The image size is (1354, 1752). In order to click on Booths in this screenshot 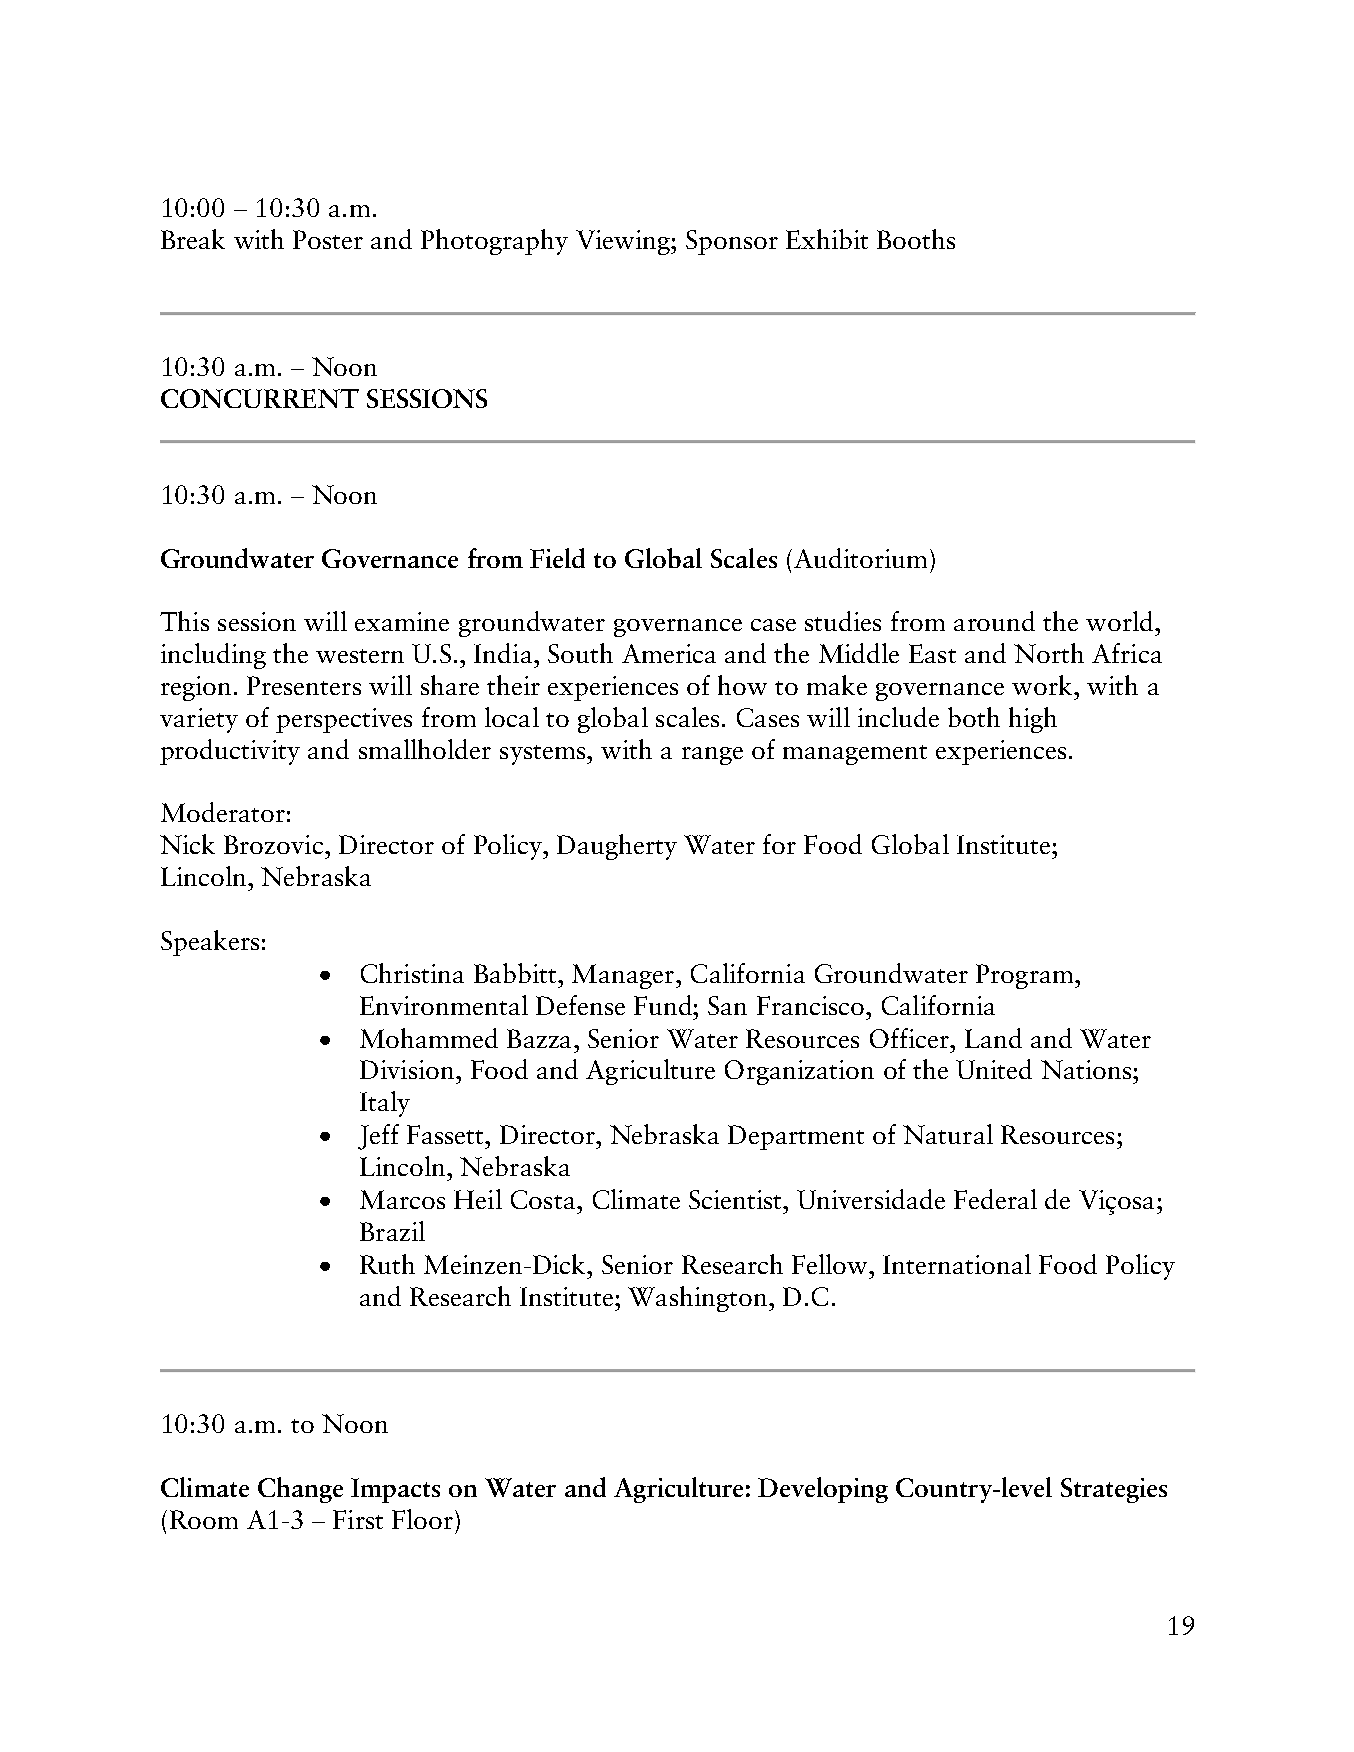, I will do `click(916, 239)`.
